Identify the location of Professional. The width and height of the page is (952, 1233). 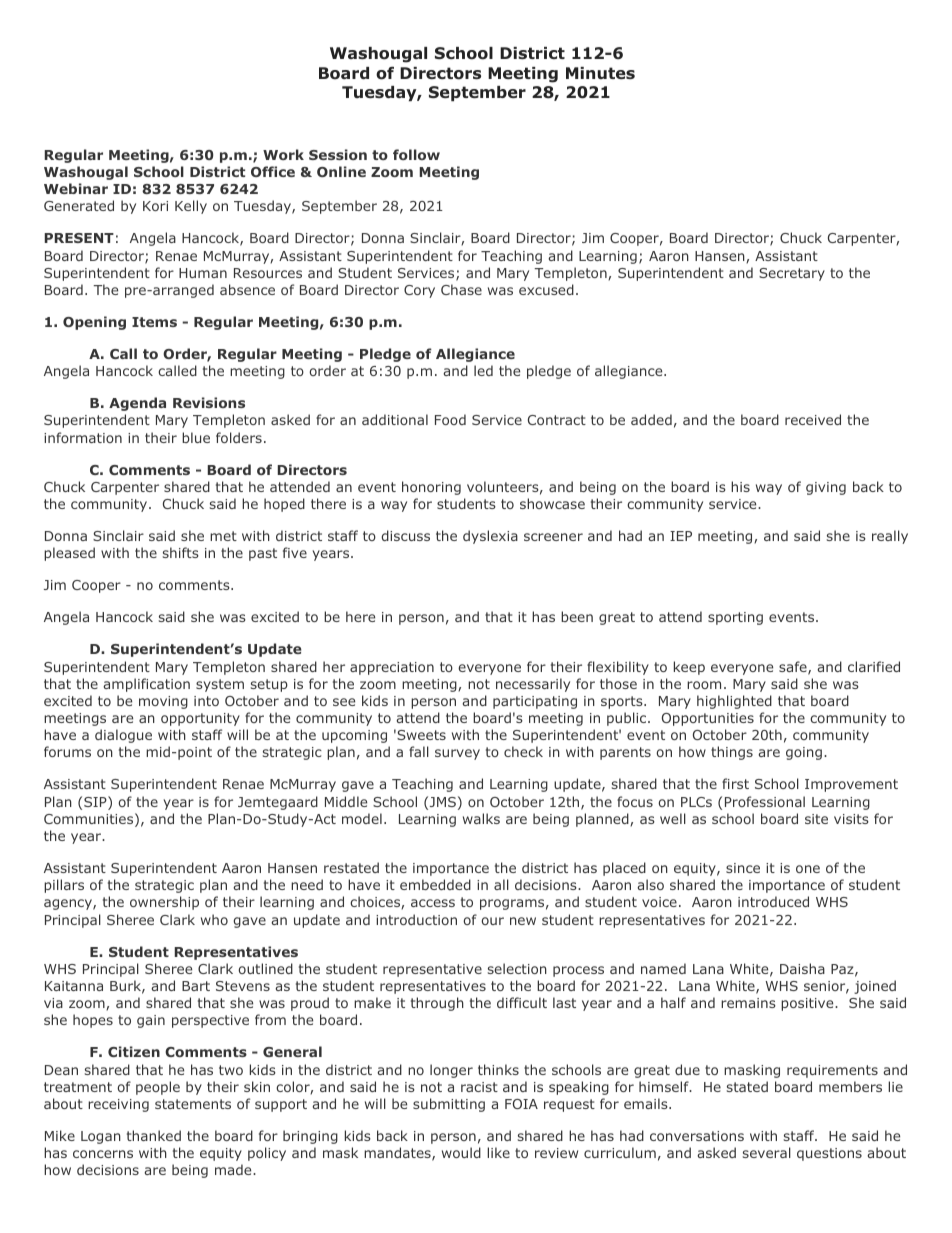
(765, 801).
